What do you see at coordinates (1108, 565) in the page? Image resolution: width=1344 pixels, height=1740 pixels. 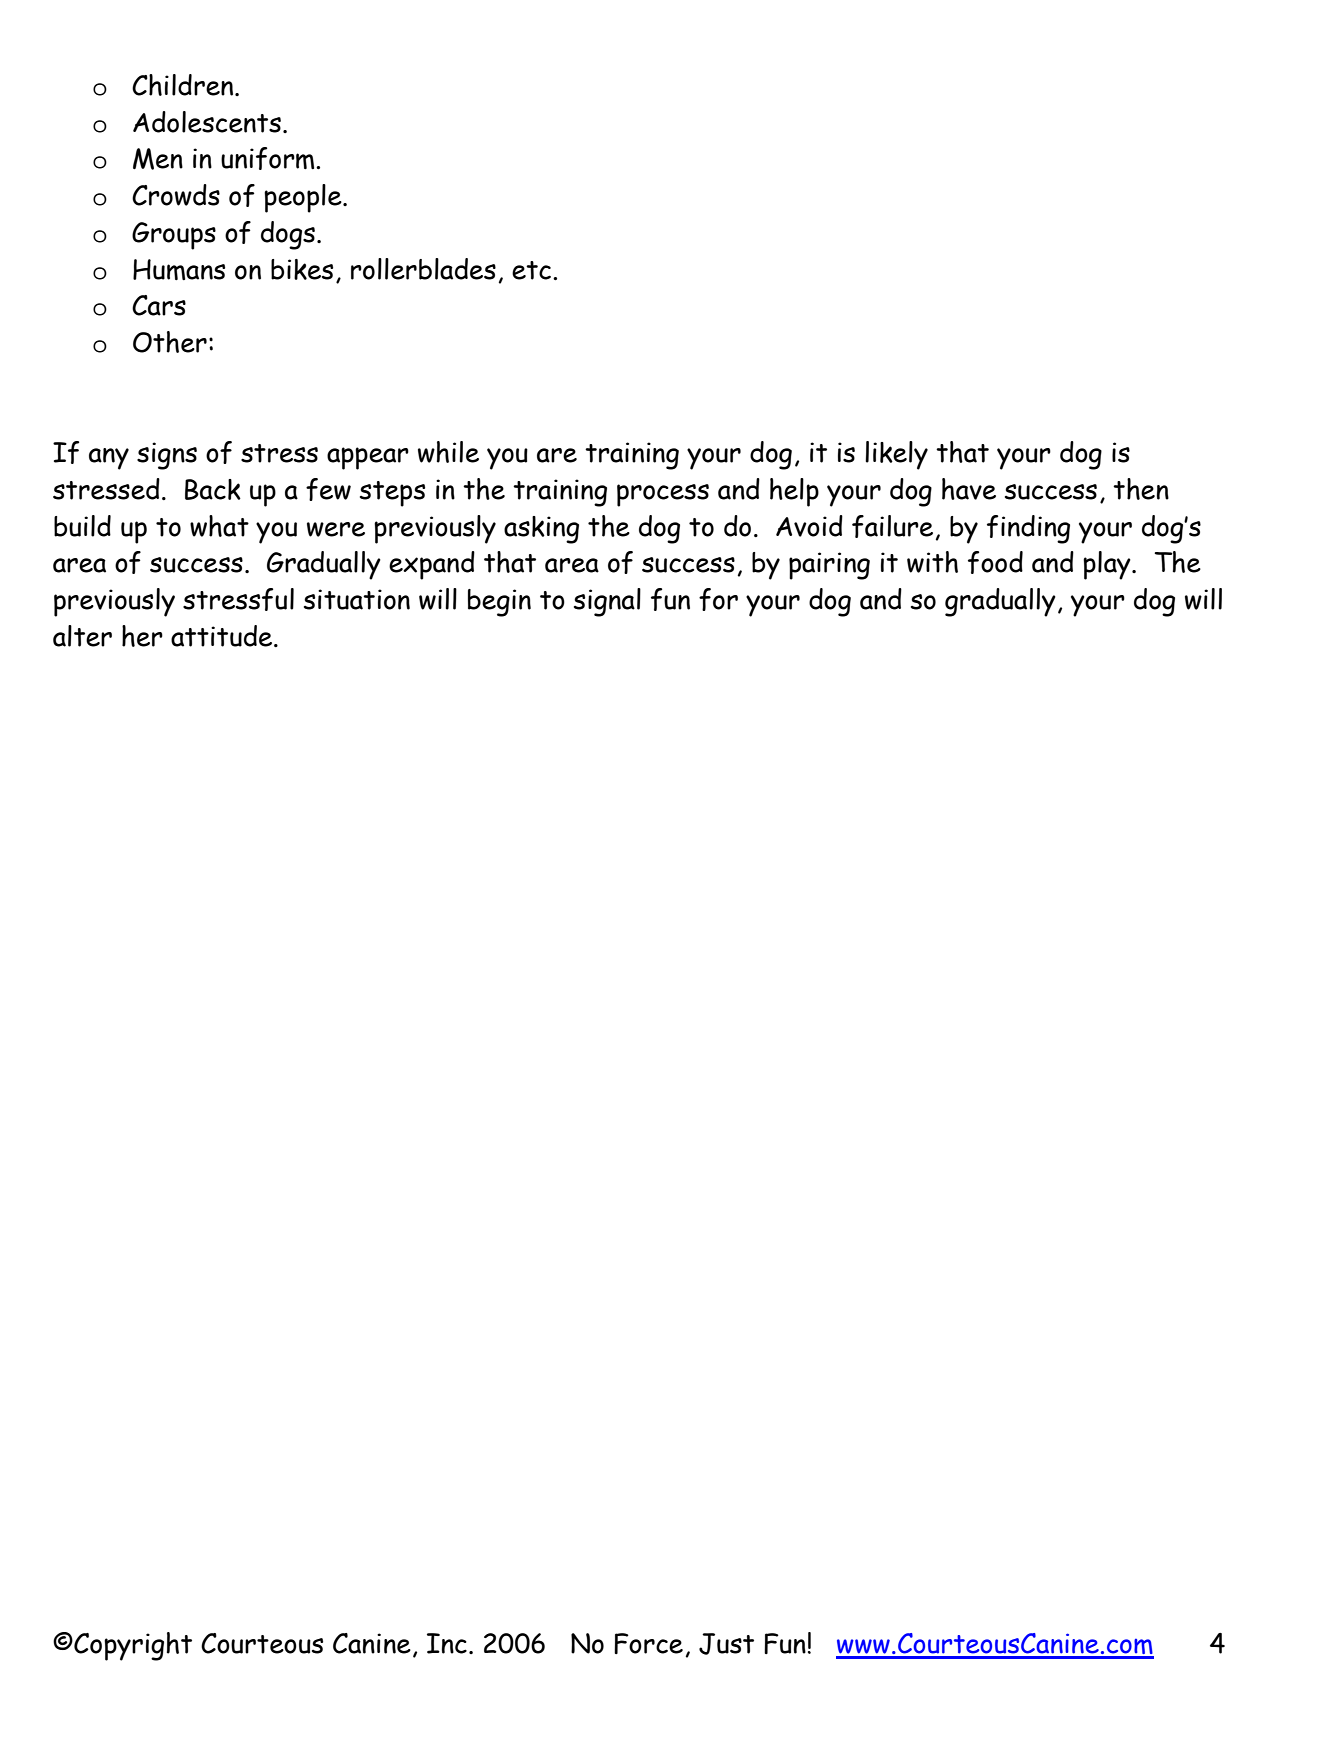 I see `play` at bounding box center [1108, 565].
